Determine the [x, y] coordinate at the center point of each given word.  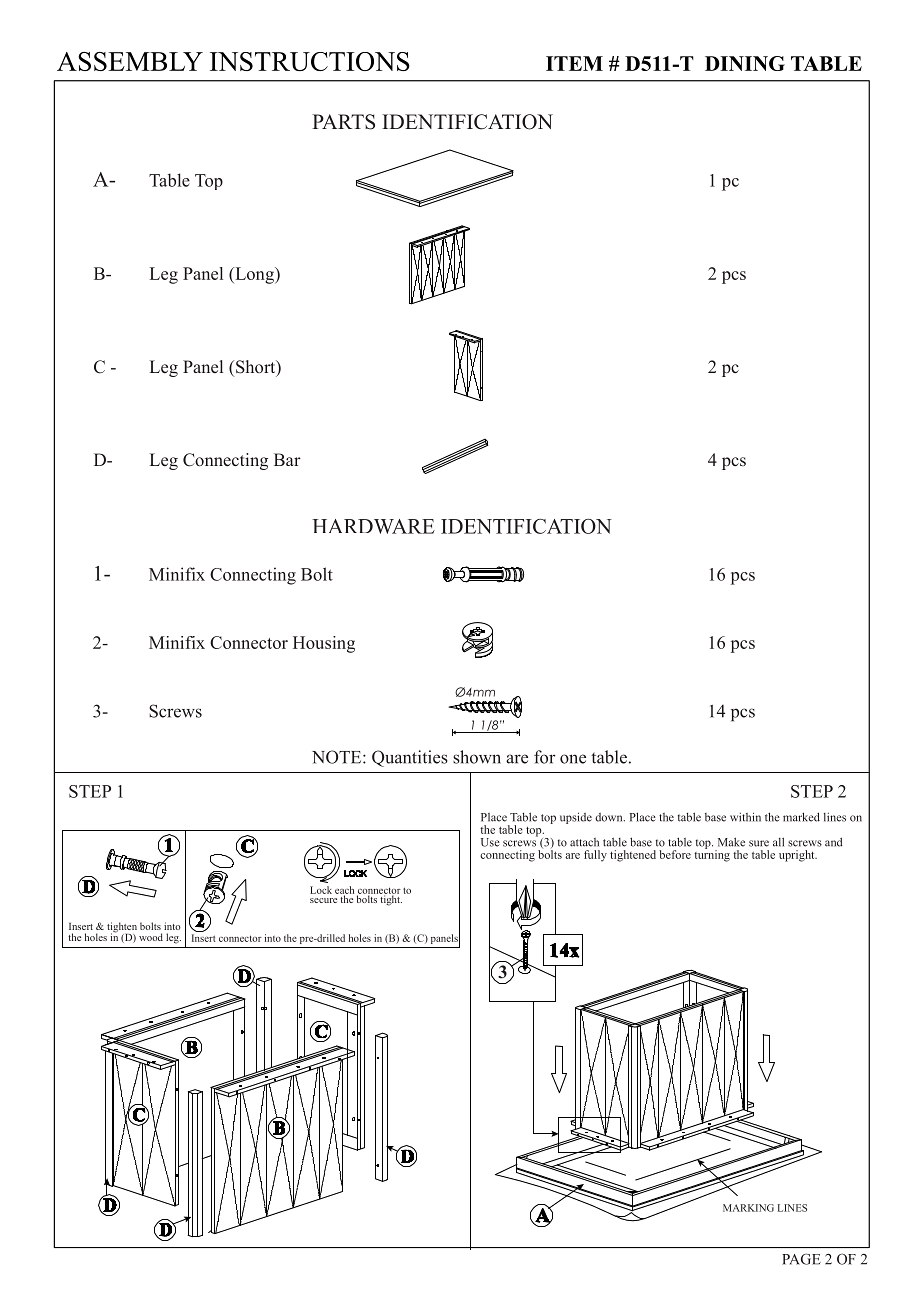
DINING [745, 63]
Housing [324, 644]
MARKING [748, 1208]
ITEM [574, 63]
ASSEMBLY [130, 61]
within [745, 817]
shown [477, 757]
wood [151, 937]
